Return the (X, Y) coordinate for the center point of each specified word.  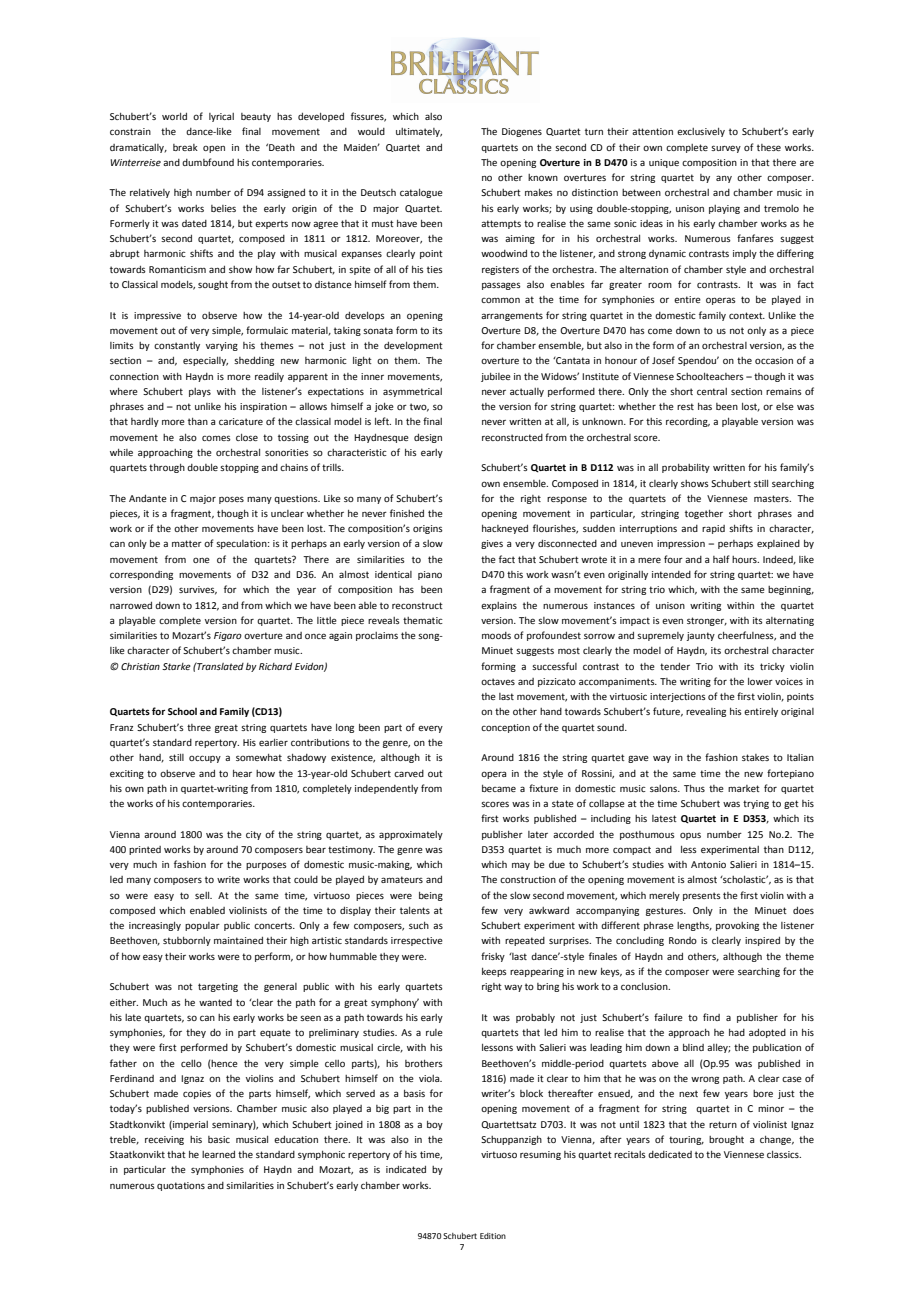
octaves (498, 681)
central (712, 391)
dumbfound (208, 162)
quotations (181, 1186)
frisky (493, 957)
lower (760, 681)
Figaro (228, 636)
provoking (737, 926)
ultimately (419, 132)
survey (726, 149)
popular (202, 926)
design (428, 438)
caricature (241, 421)
